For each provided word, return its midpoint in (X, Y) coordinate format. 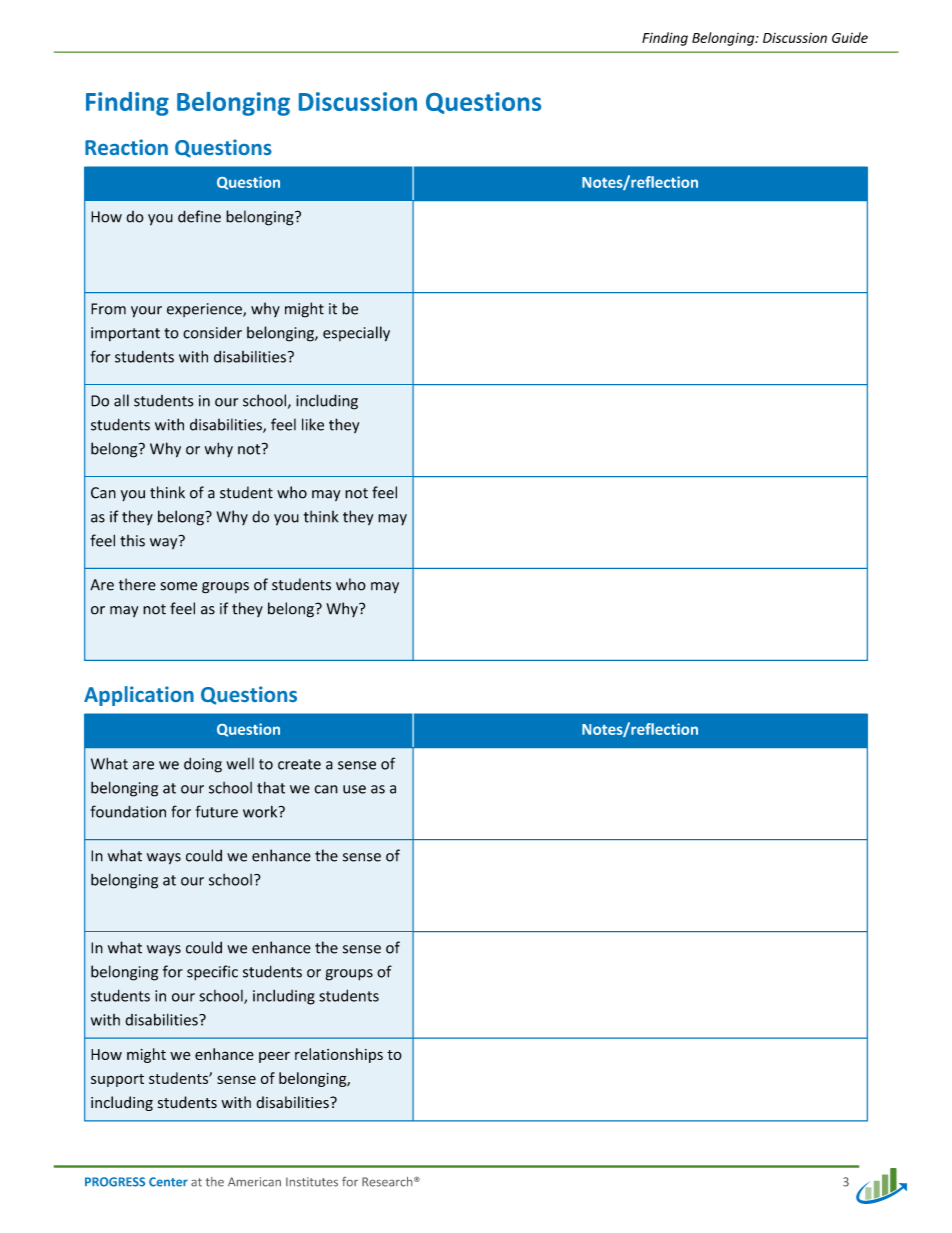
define (199, 216)
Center (168, 1182)
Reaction (126, 147)
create (299, 764)
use (354, 789)
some (179, 586)
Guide (850, 37)
